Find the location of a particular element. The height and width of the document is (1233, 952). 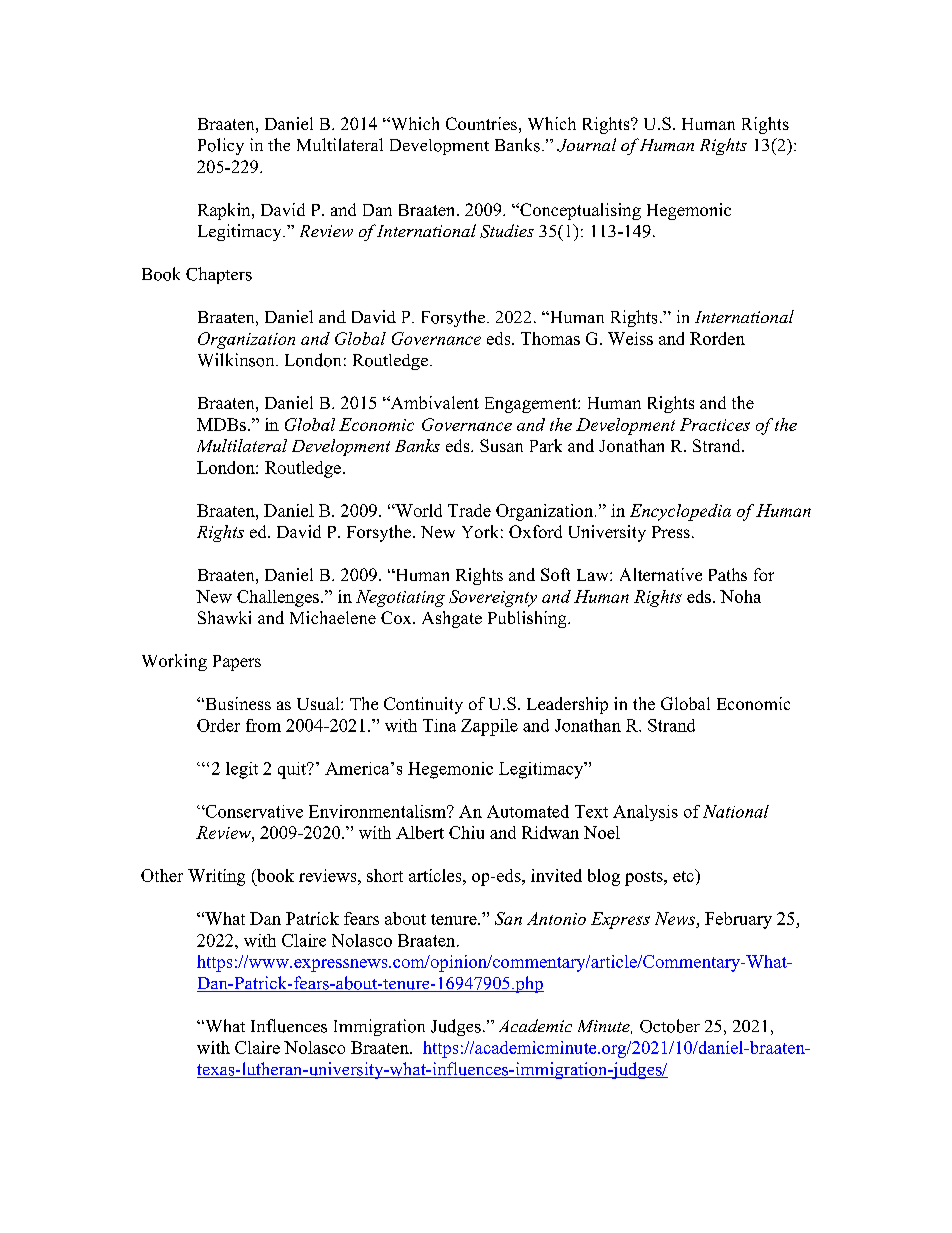

Countries is located at coordinates (481, 123).
